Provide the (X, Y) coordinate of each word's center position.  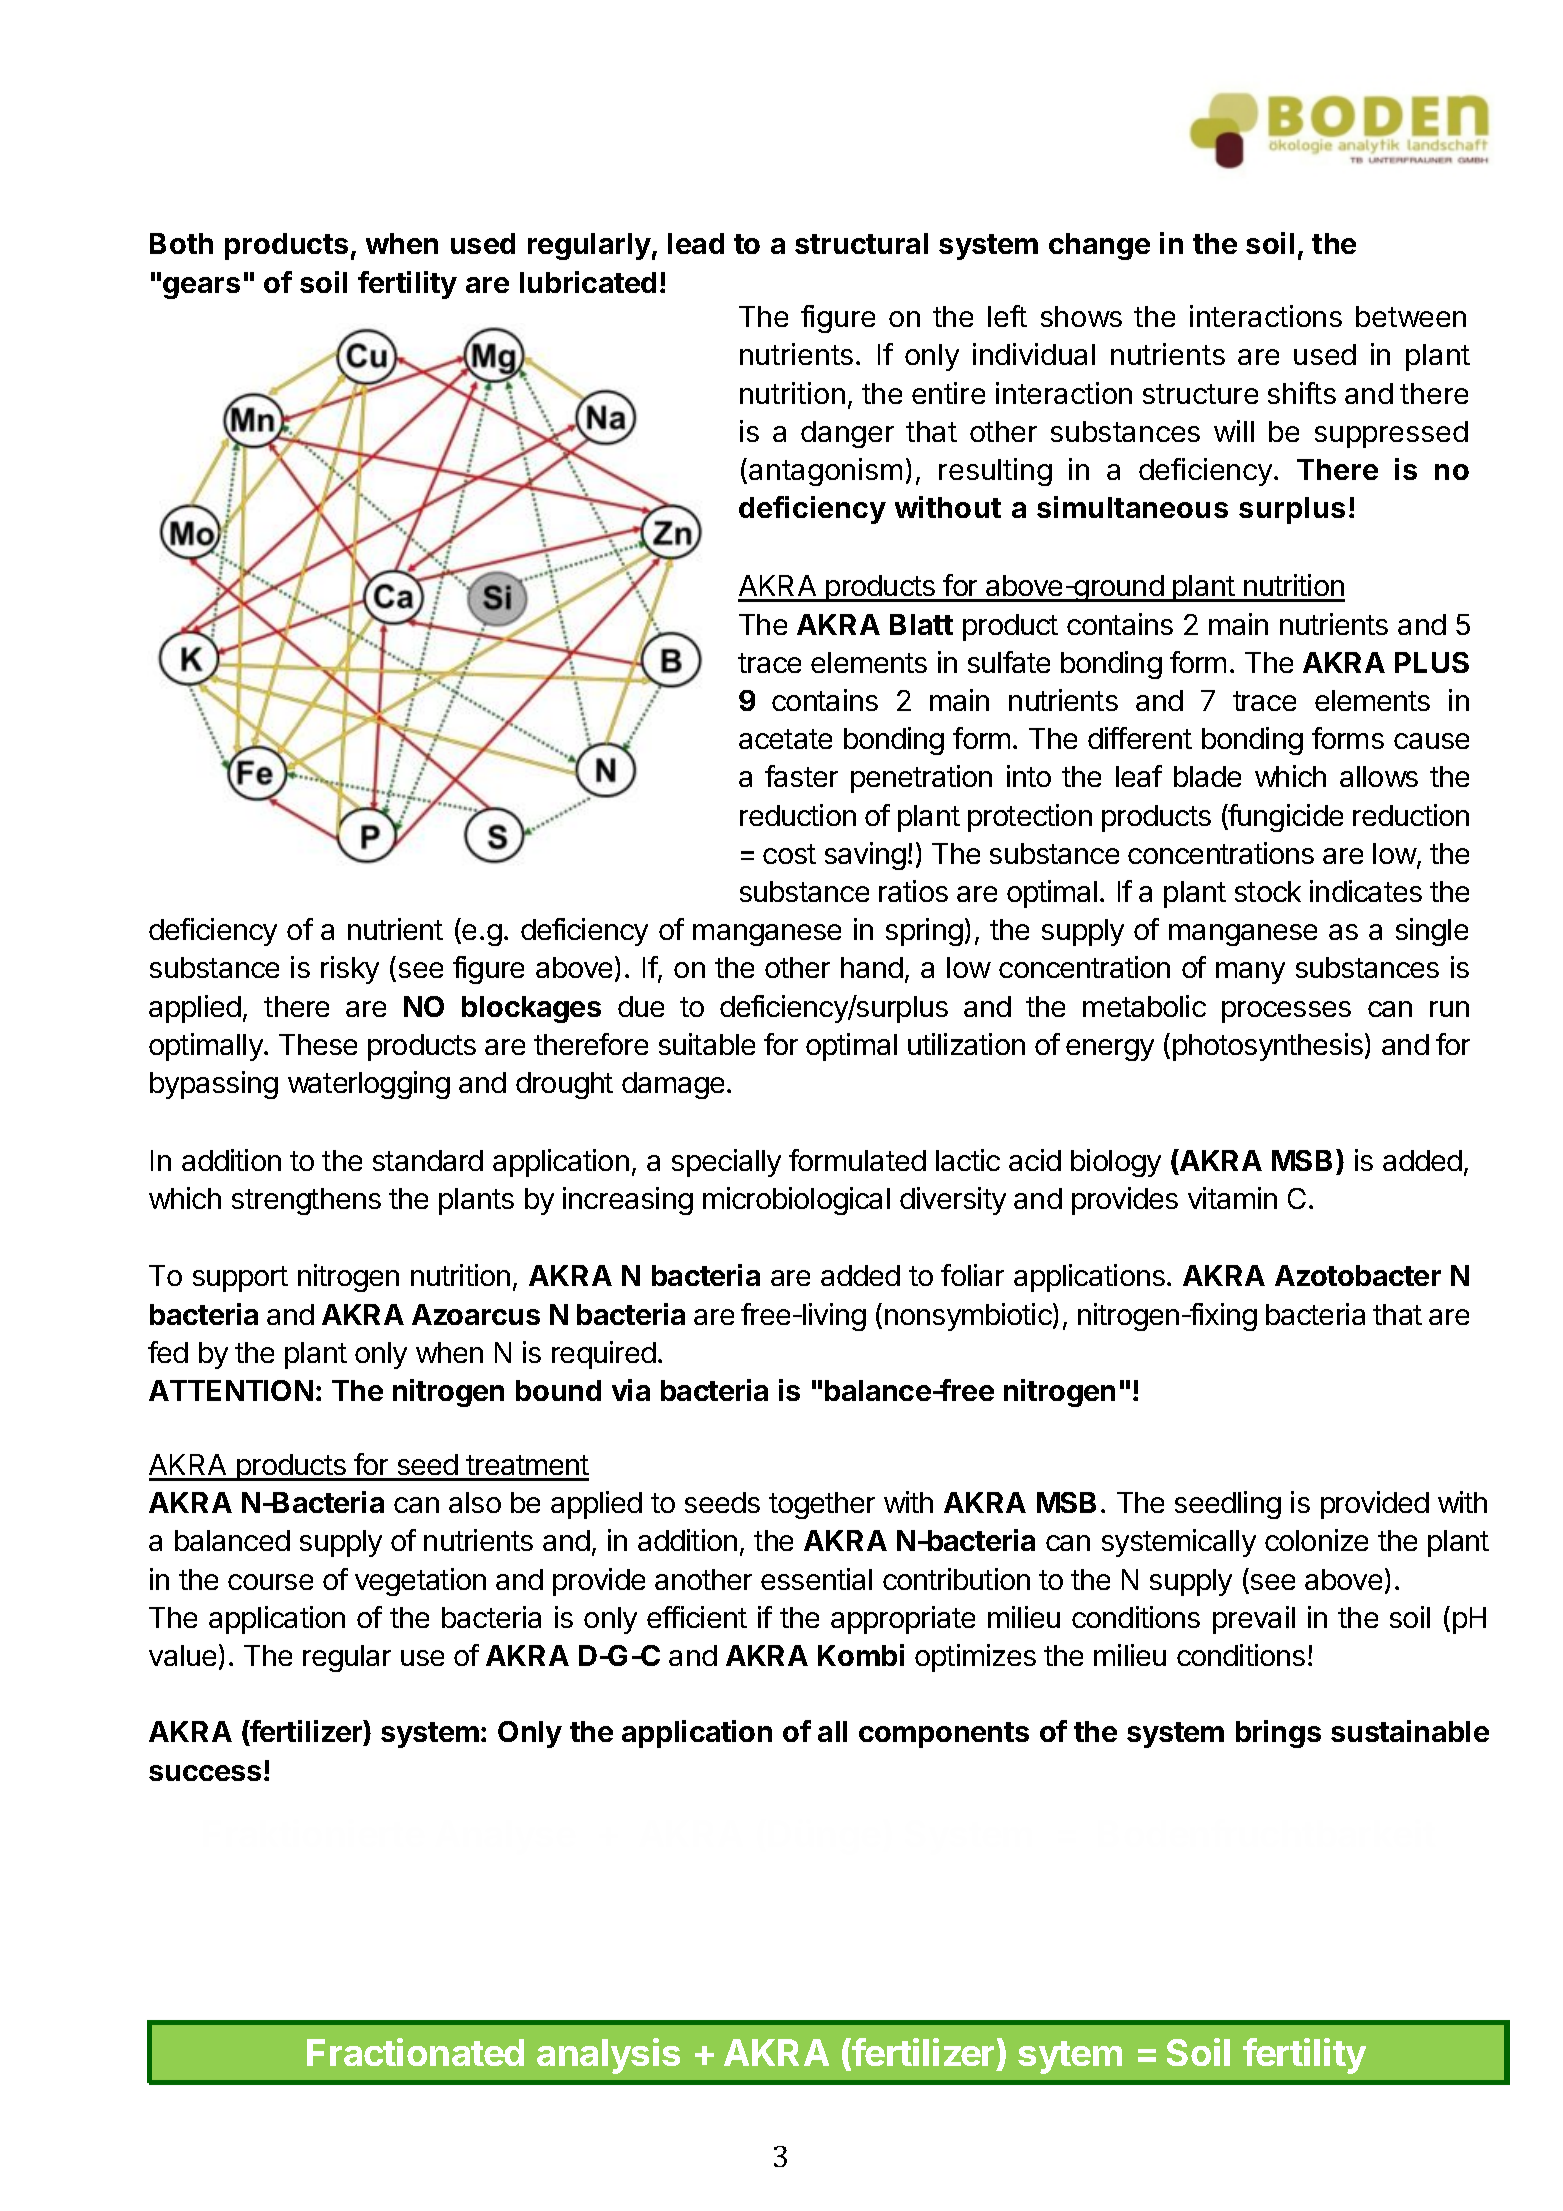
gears (201, 288)
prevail (1254, 1620)
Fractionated (415, 2052)
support (240, 1279)
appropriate (903, 1620)
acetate (785, 739)
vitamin (1232, 1198)
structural (861, 243)
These (318, 1044)
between (1411, 316)
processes (1286, 1012)
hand (872, 967)
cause (1431, 741)
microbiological (796, 1201)
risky (350, 970)
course (270, 1582)
